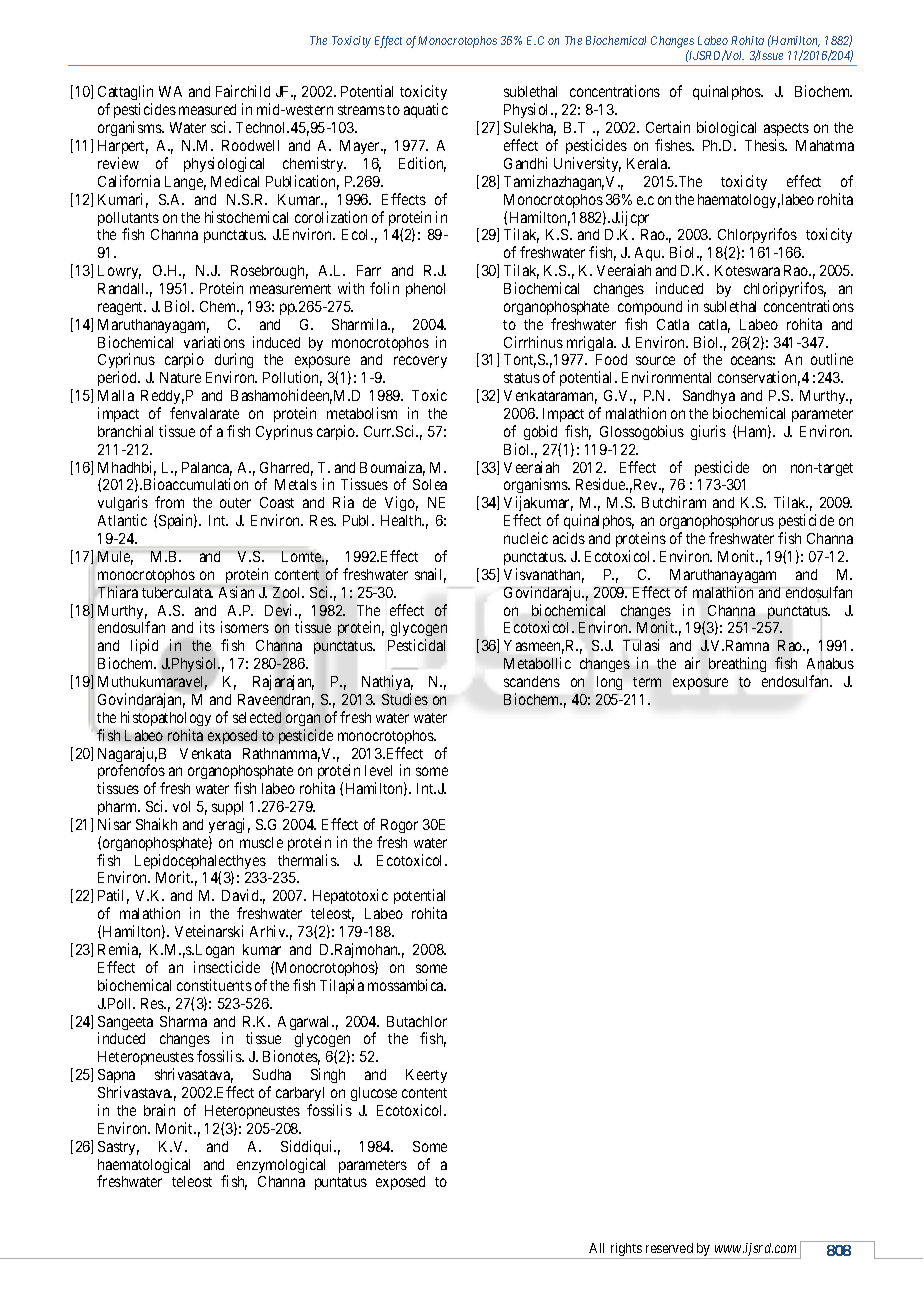 The image size is (924, 1308). I want to click on Sandhya, so click(709, 397).
